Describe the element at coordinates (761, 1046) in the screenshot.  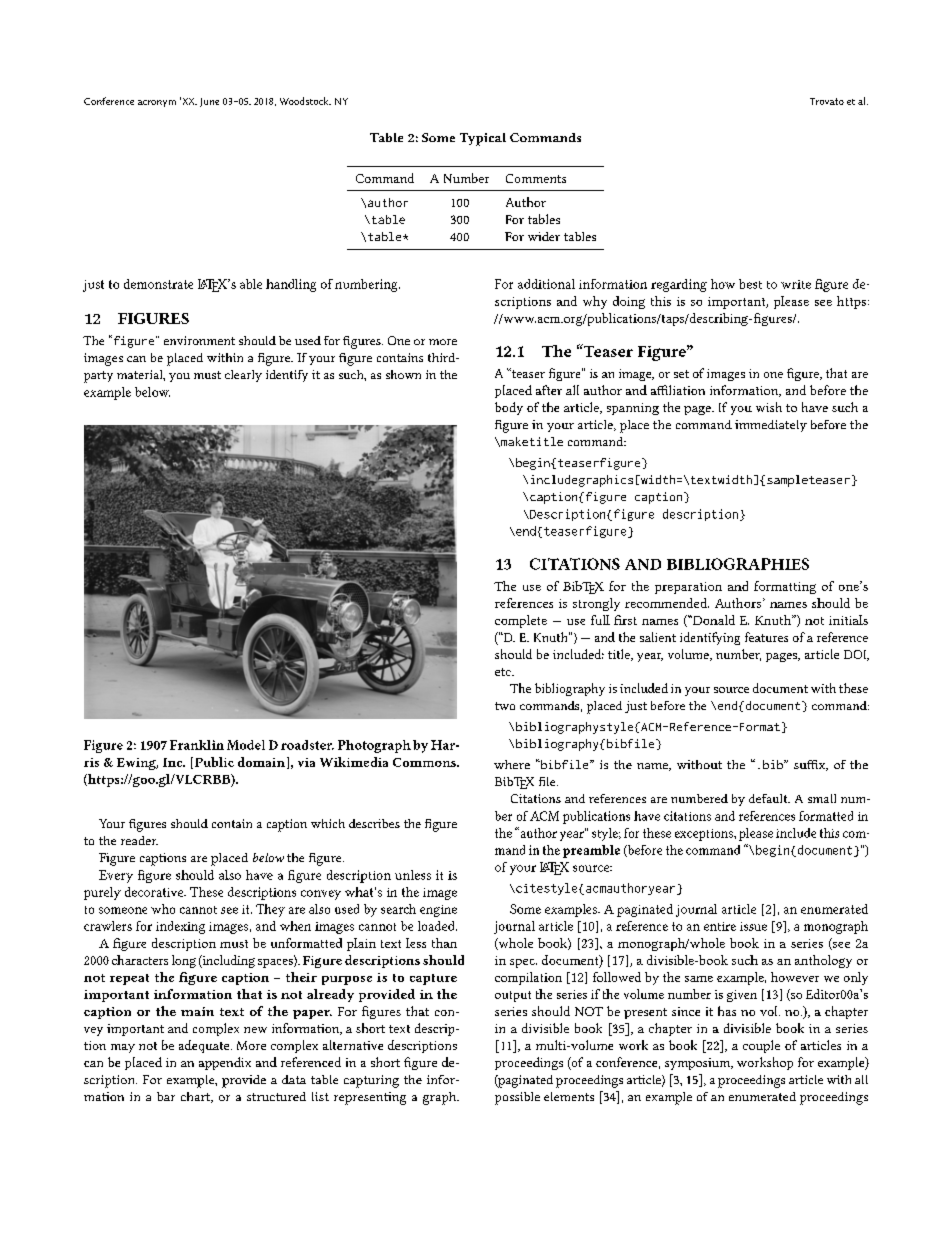
I see `couple` at that location.
